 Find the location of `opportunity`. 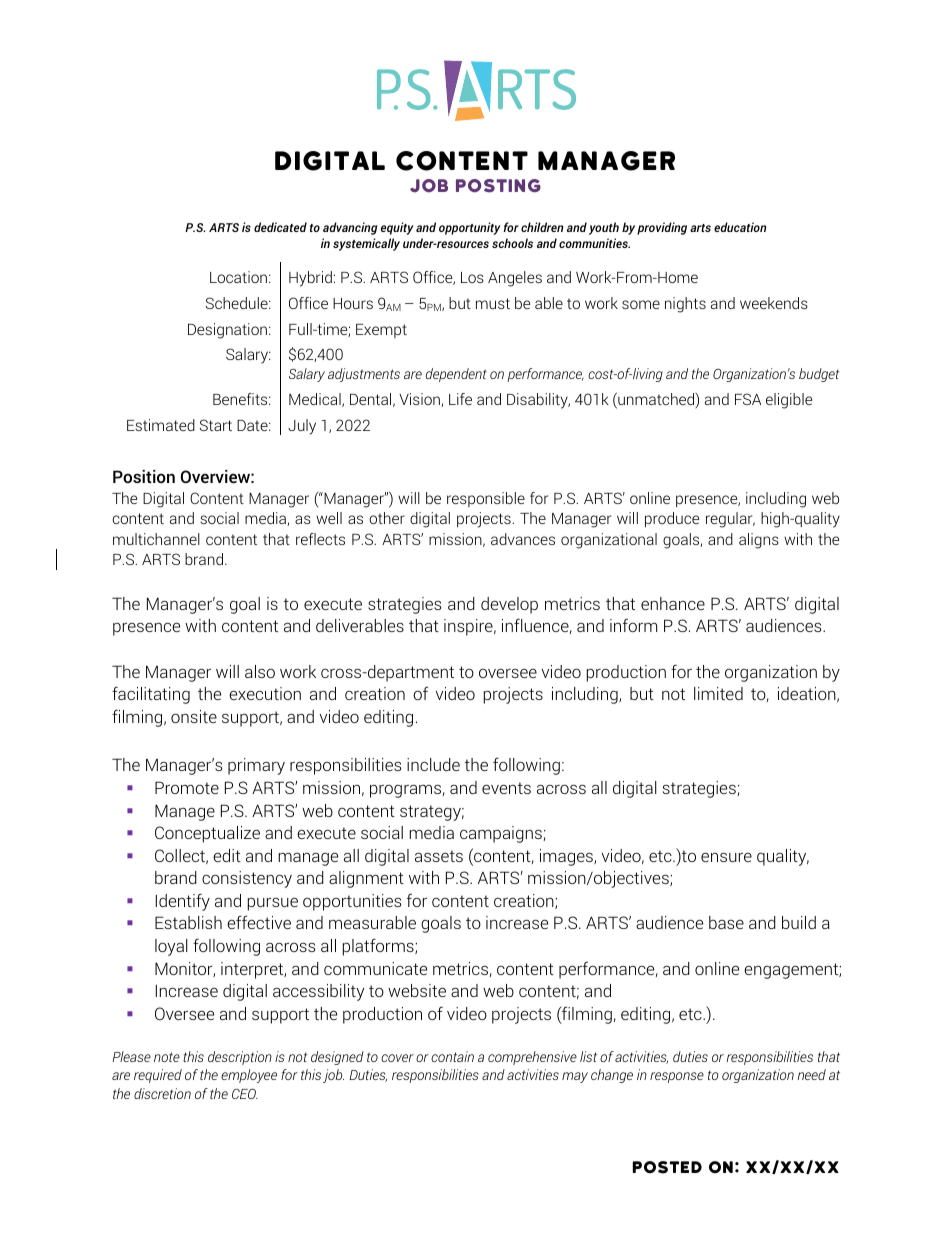

opportunity is located at coordinates (470, 228).
